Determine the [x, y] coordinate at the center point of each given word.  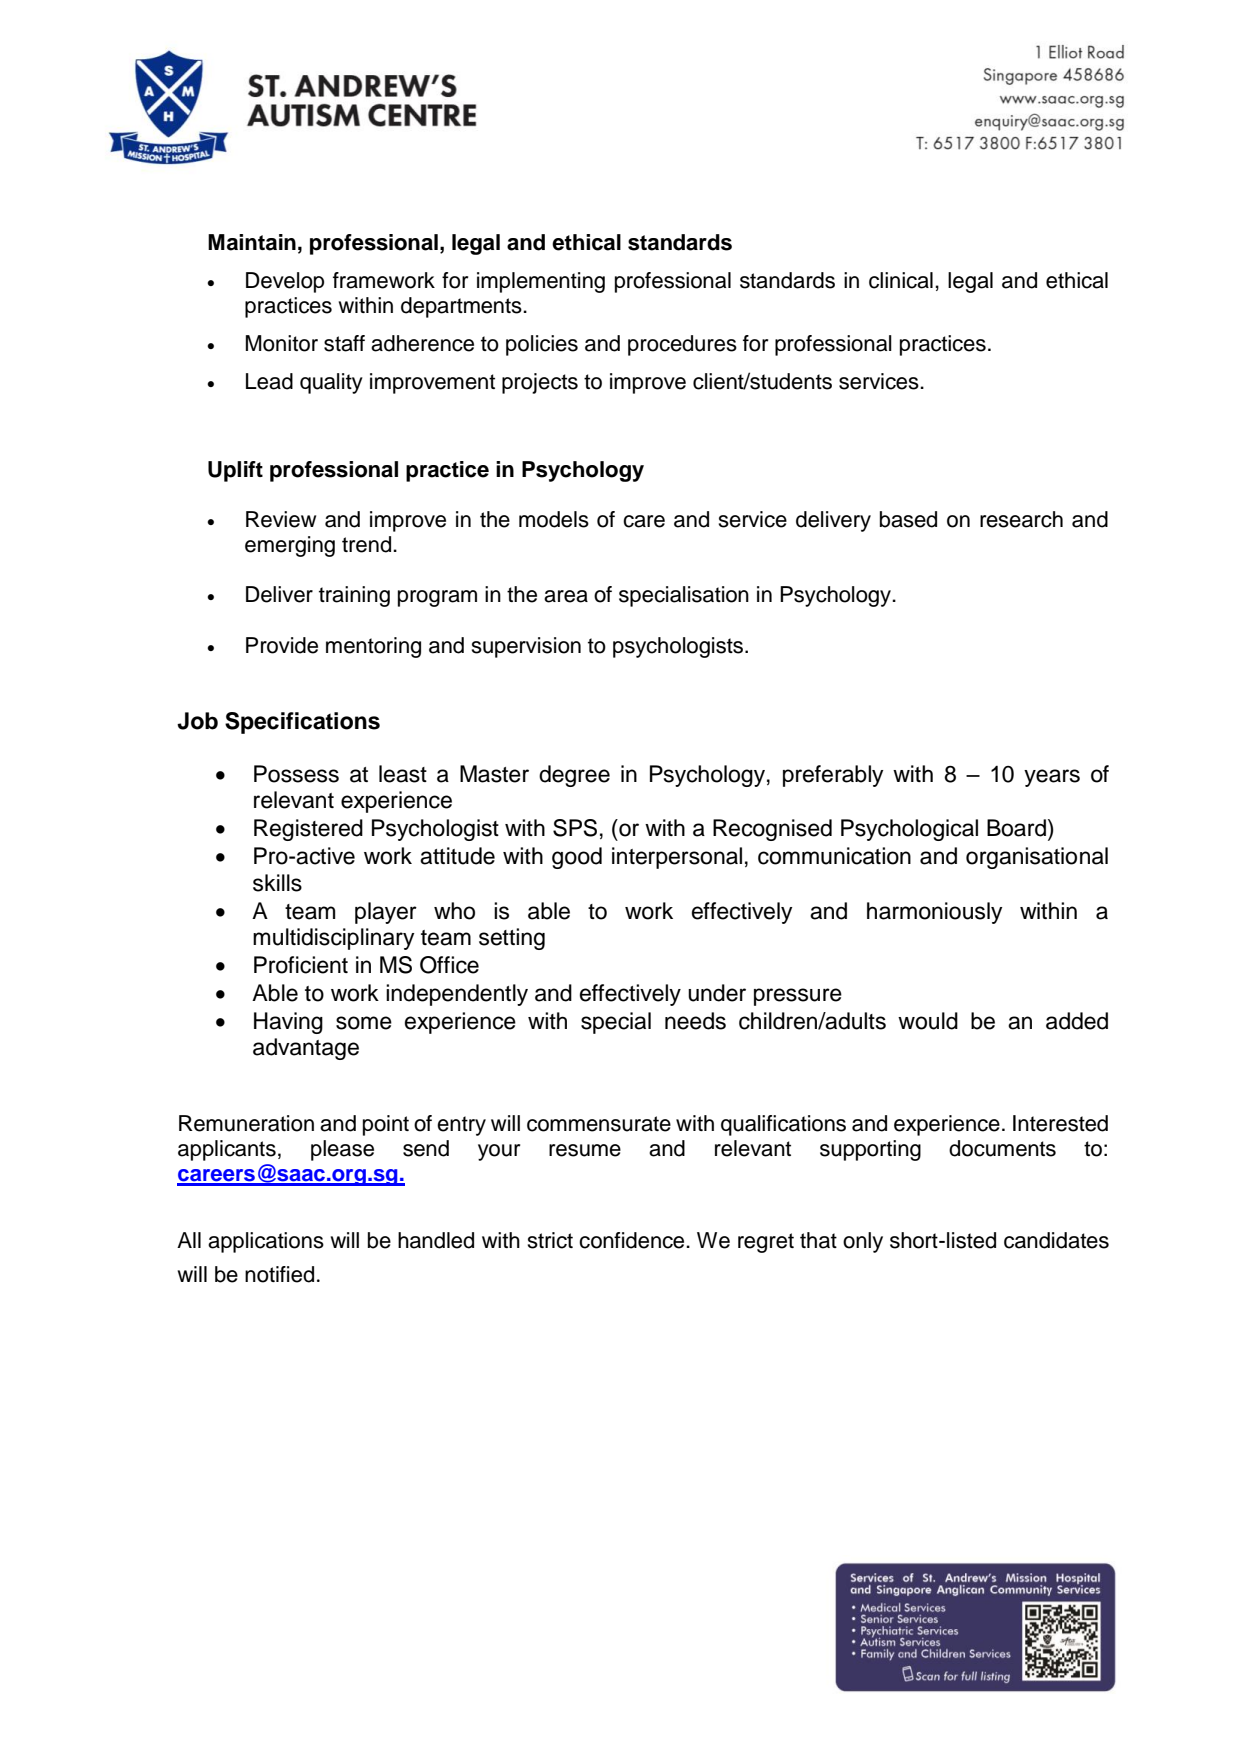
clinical [901, 280]
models [554, 519]
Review [281, 519]
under [717, 993]
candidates [1056, 1240]
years [1052, 778]
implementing [541, 282]
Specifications [302, 723]
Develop [285, 282]
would [928, 1021]
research [1021, 519]
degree [574, 776]
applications [266, 1242]
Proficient [301, 965]
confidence [633, 1240]
